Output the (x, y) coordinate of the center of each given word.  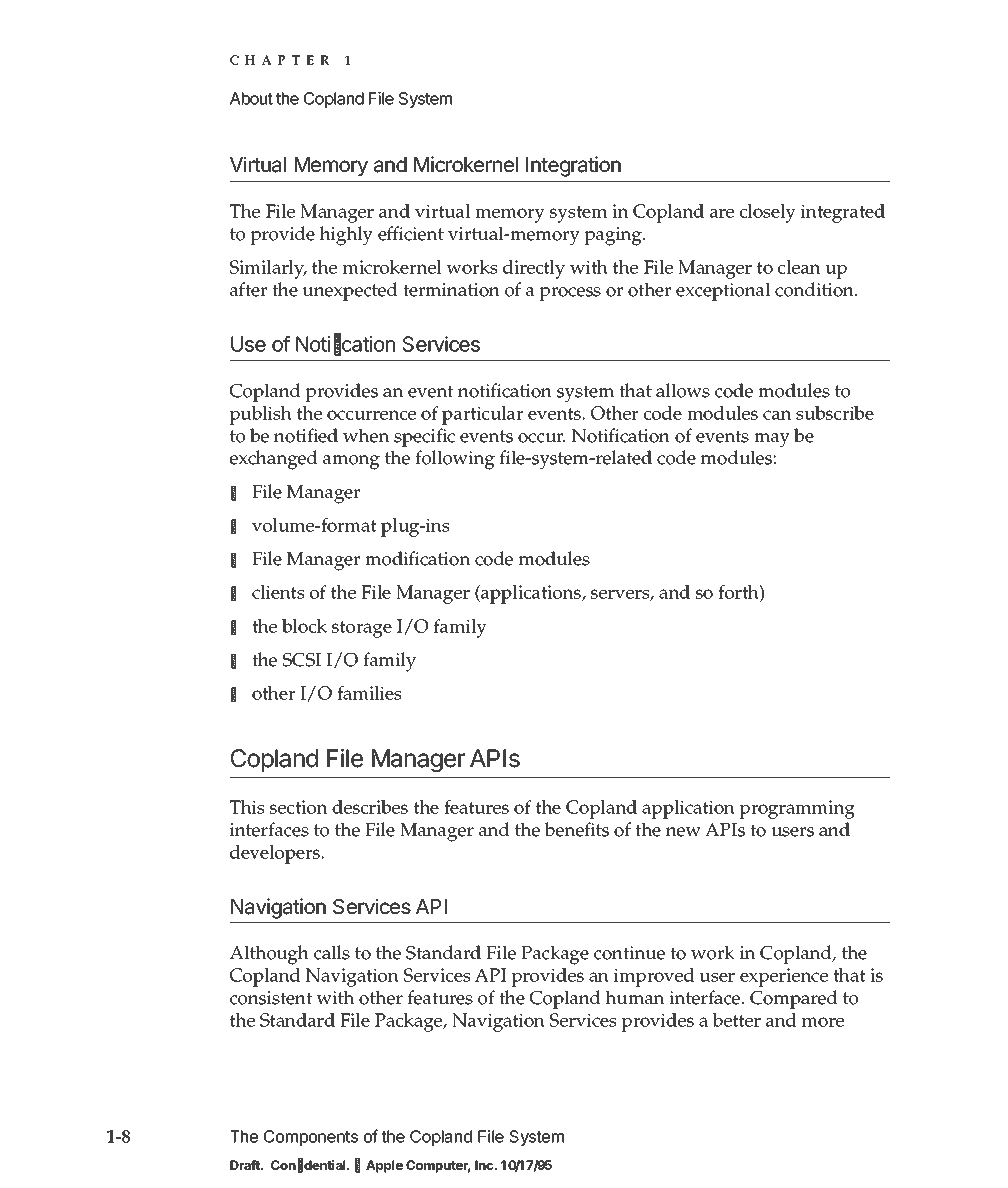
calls (332, 952)
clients (278, 592)
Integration (573, 166)
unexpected (350, 291)
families (369, 693)
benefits (576, 829)
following (455, 460)
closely (768, 213)
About (251, 98)
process (570, 294)
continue (629, 953)
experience (784, 977)
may (772, 440)
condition (815, 289)
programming (797, 809)
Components (311, 1138)
